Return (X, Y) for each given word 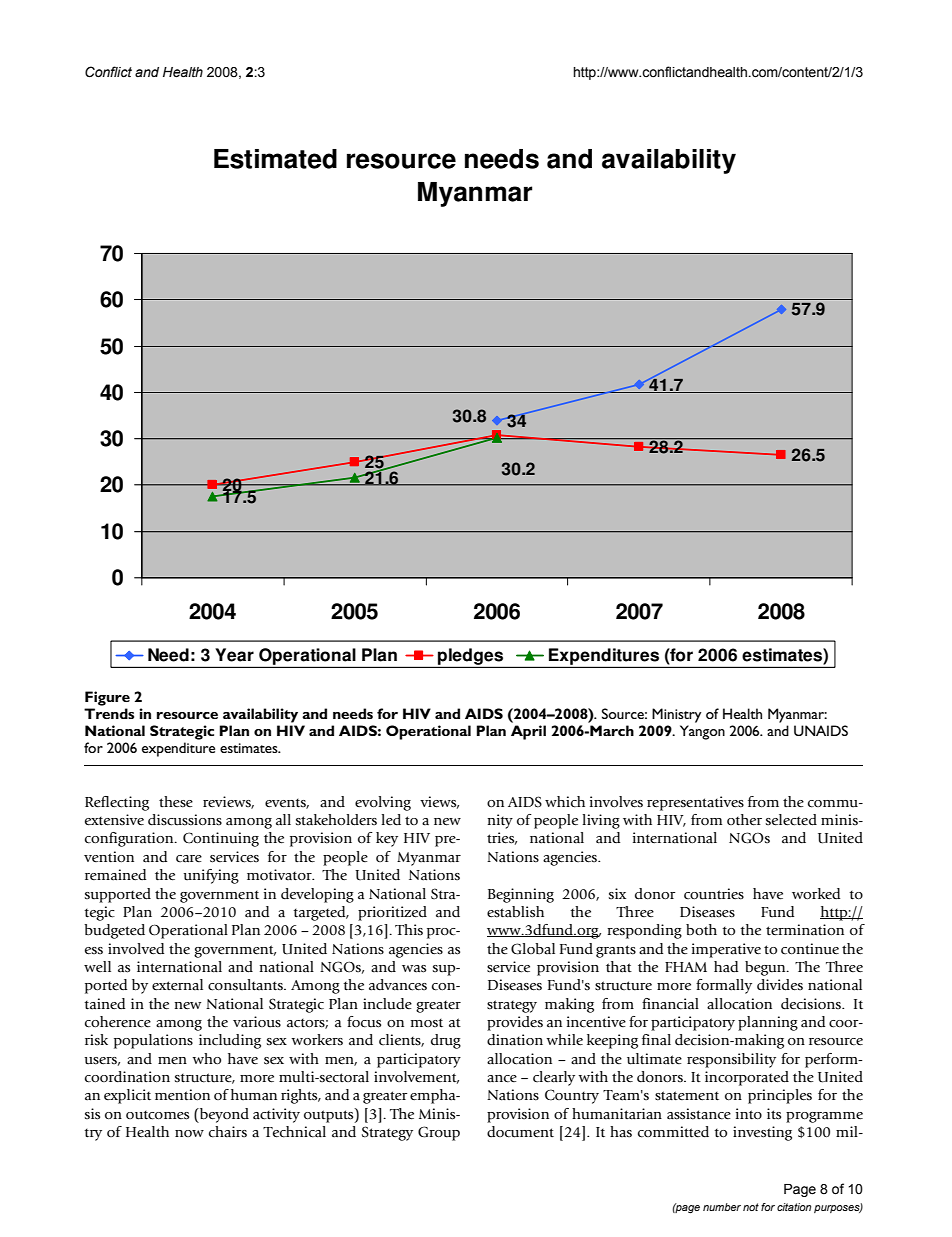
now (189, 1133)
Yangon (702, 732)
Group (439, 1133)
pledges (471, 657)
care (189, 858)
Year (234, 655)
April (528, 732)
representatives (695, 803)
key (387, 839)
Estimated (275, 159)
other (744, 820)
